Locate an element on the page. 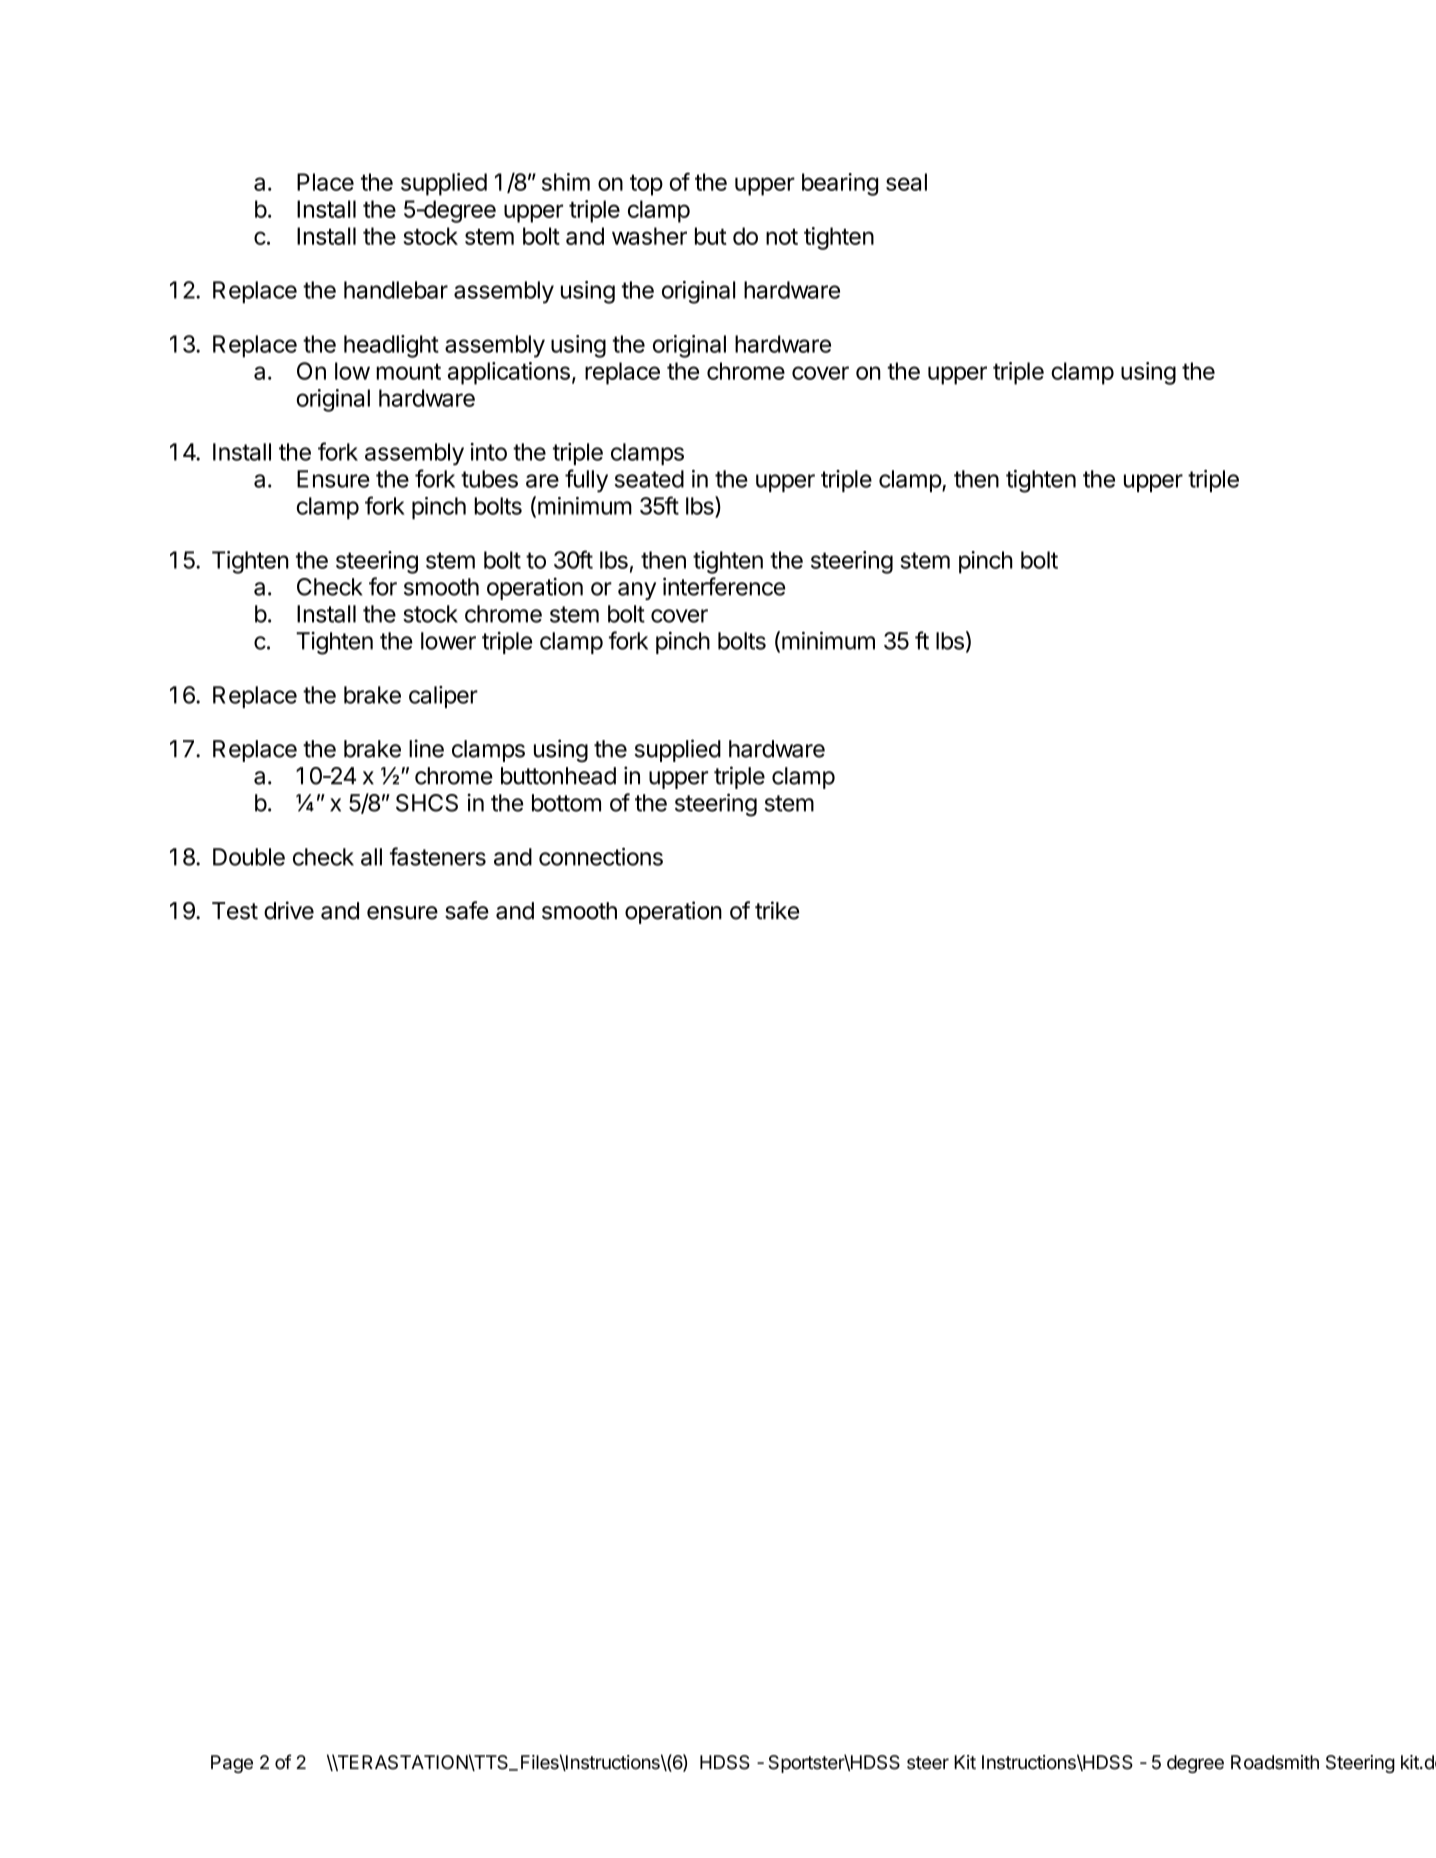 This image has width=1436, height=1858. safe is located at coordinates (467, 910).
